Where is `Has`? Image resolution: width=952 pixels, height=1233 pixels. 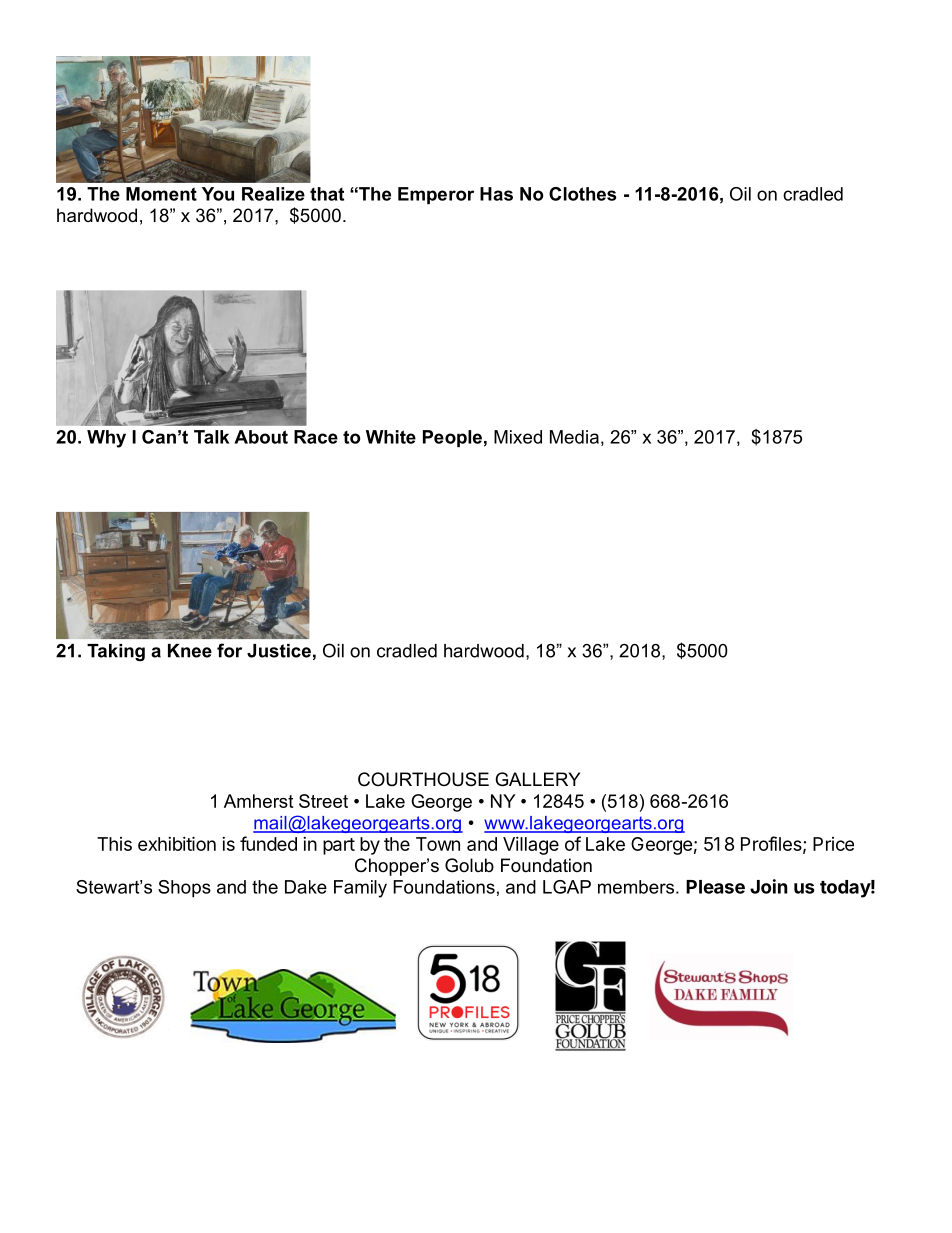 Has is located at coordinates (496, 194).
